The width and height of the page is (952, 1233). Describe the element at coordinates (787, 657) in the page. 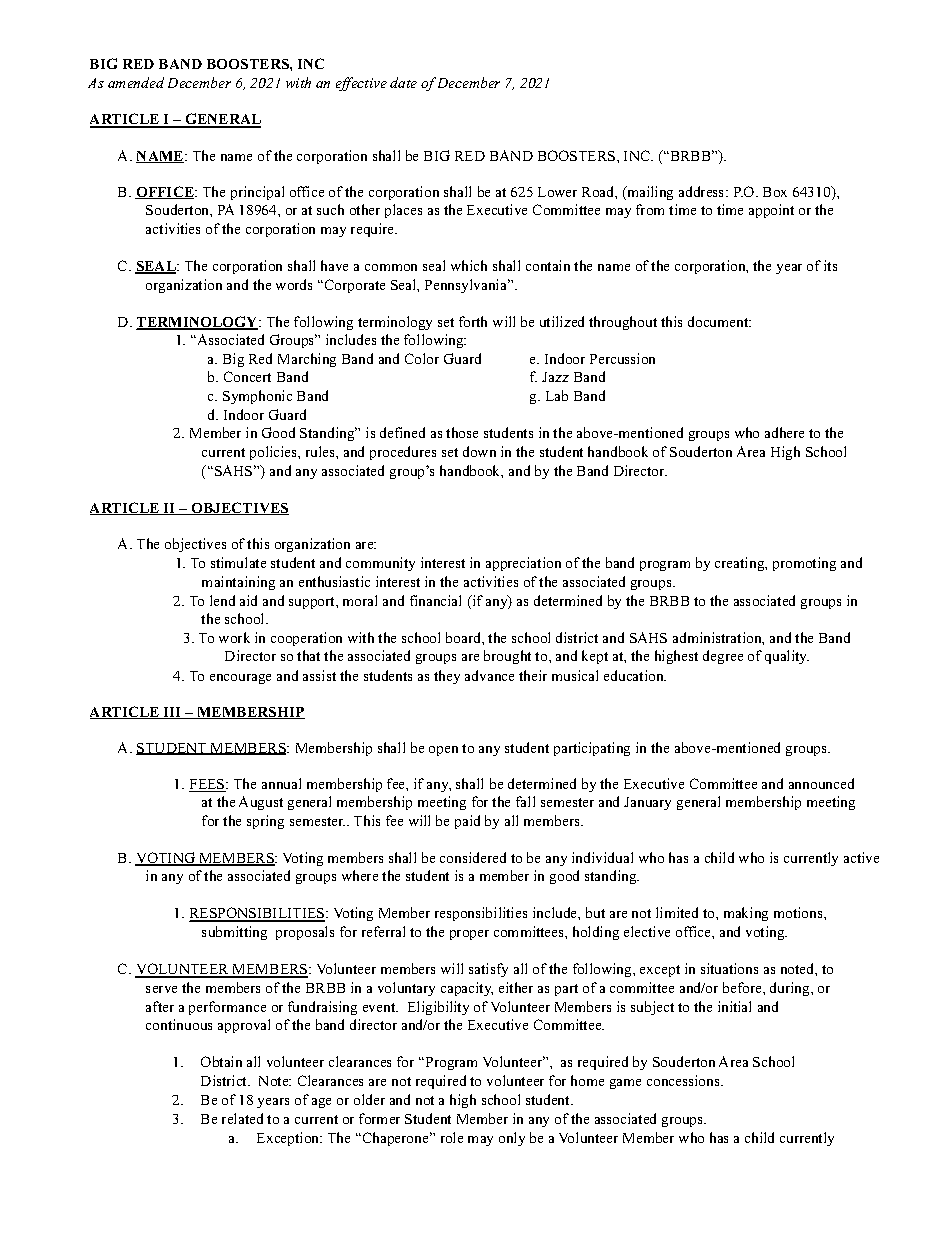

I see `quality` at that location.
